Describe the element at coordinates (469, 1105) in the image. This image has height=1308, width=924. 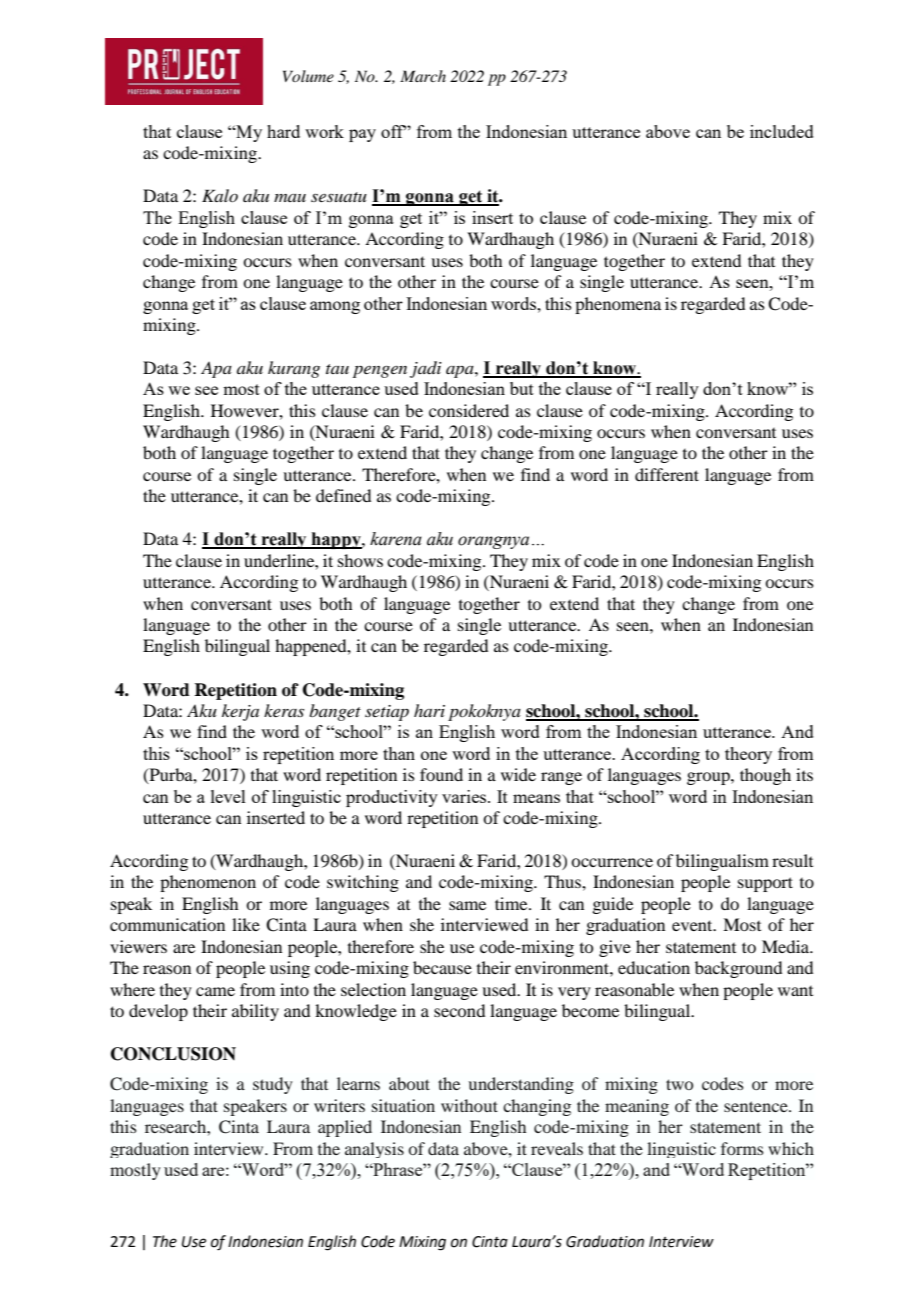
I see `without` at that location.
